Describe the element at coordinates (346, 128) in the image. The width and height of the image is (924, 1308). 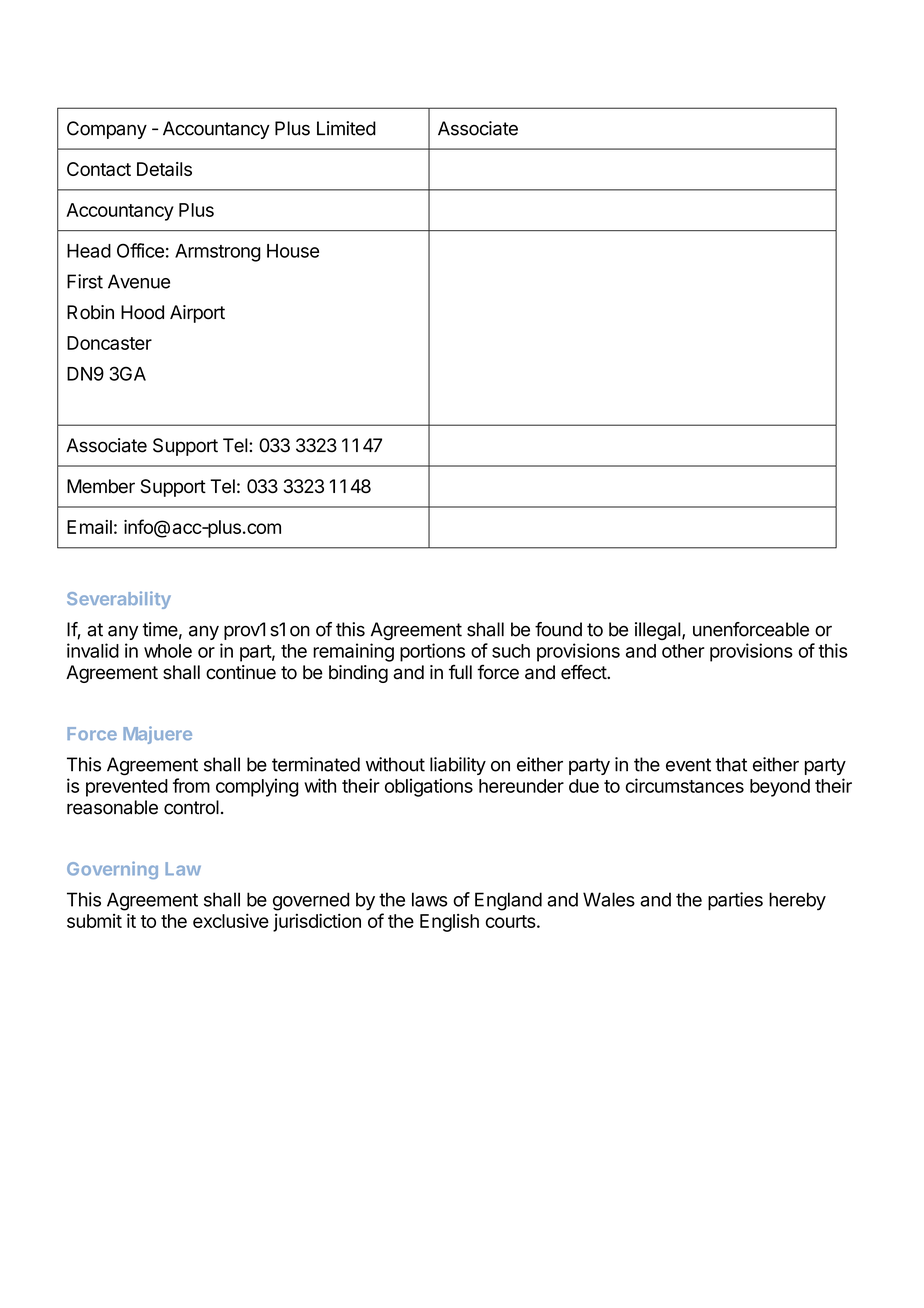
I see `Limited` at that location.
